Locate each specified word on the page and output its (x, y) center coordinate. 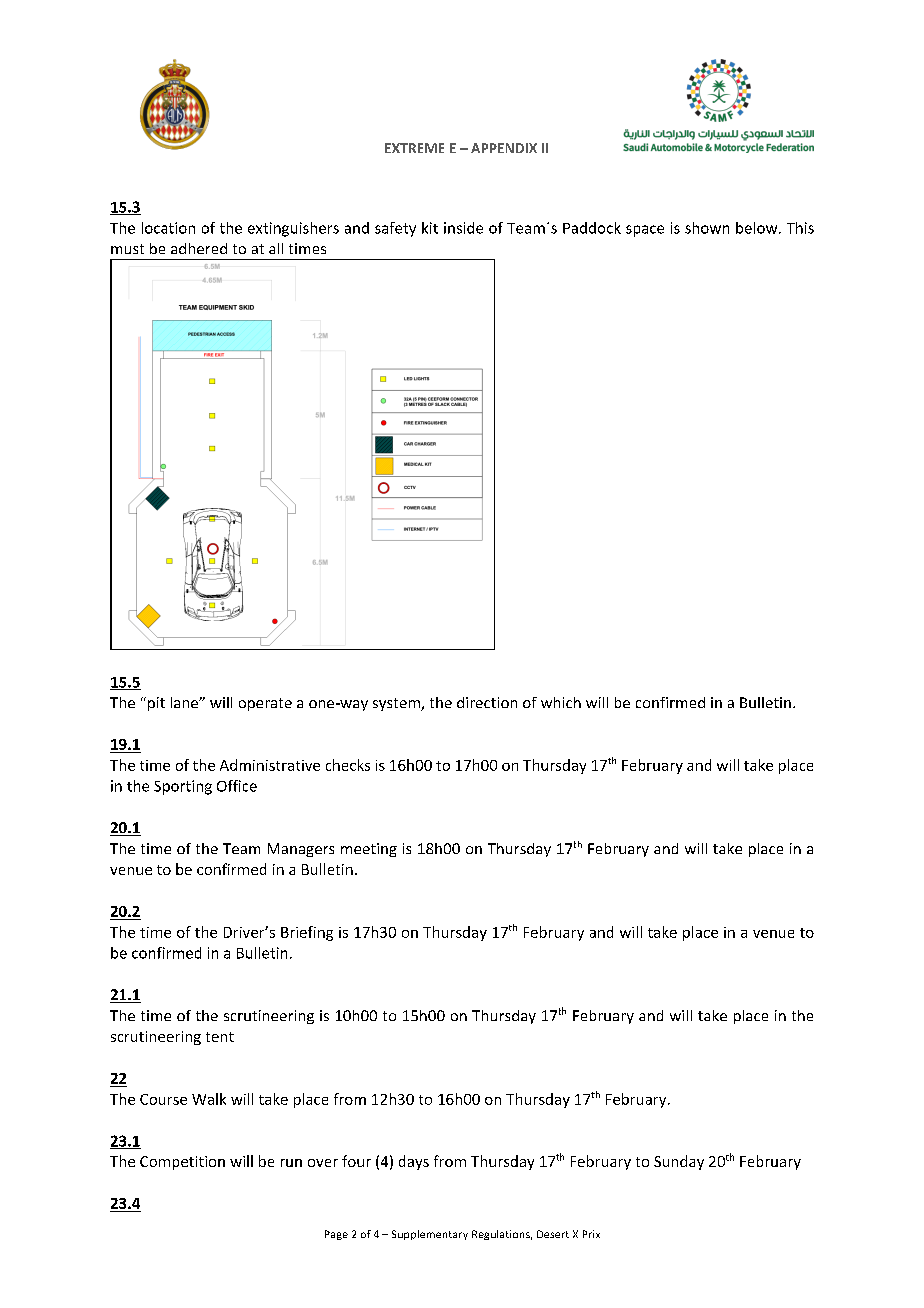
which (561, 702)
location (168, 228)
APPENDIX (504, 148)
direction (487, 702)
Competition (182, 1163)
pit (156, 704)
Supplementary (430, 1235)
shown (707, 228)
